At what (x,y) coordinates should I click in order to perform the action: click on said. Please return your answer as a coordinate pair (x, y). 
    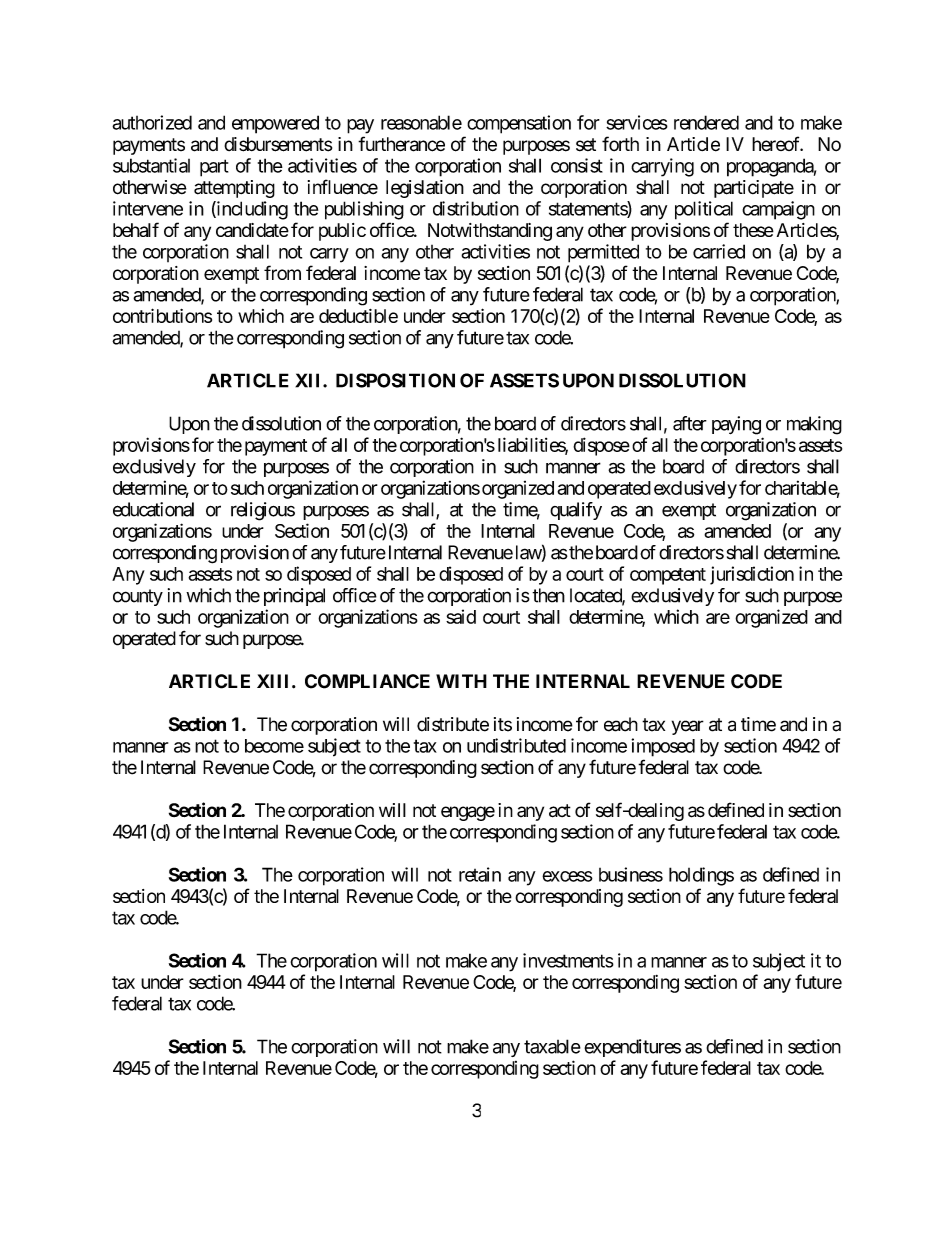
    Looking at the image, I should click on (461, 616).
